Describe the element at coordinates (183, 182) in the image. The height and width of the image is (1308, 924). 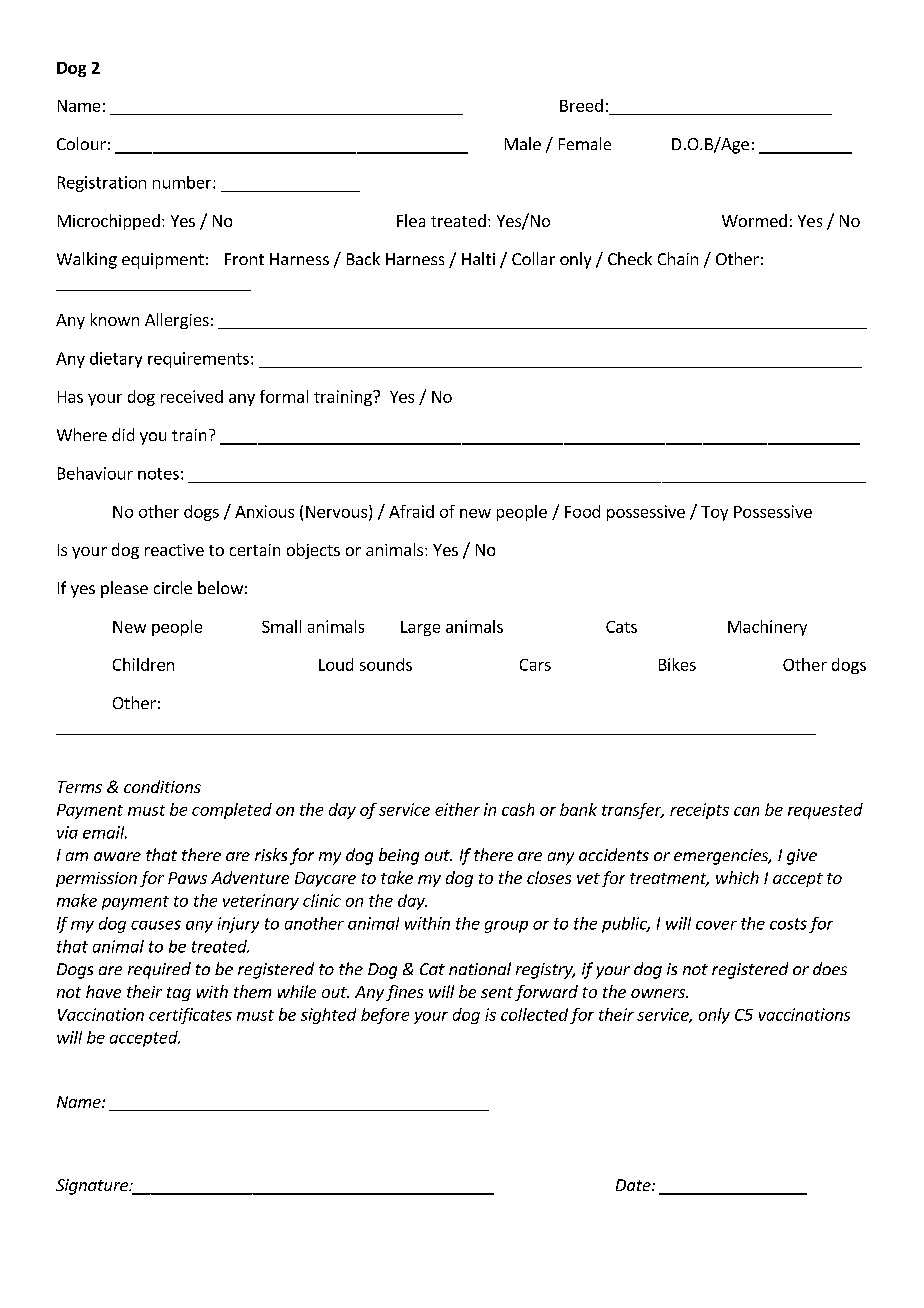
I see `number` at that location.
